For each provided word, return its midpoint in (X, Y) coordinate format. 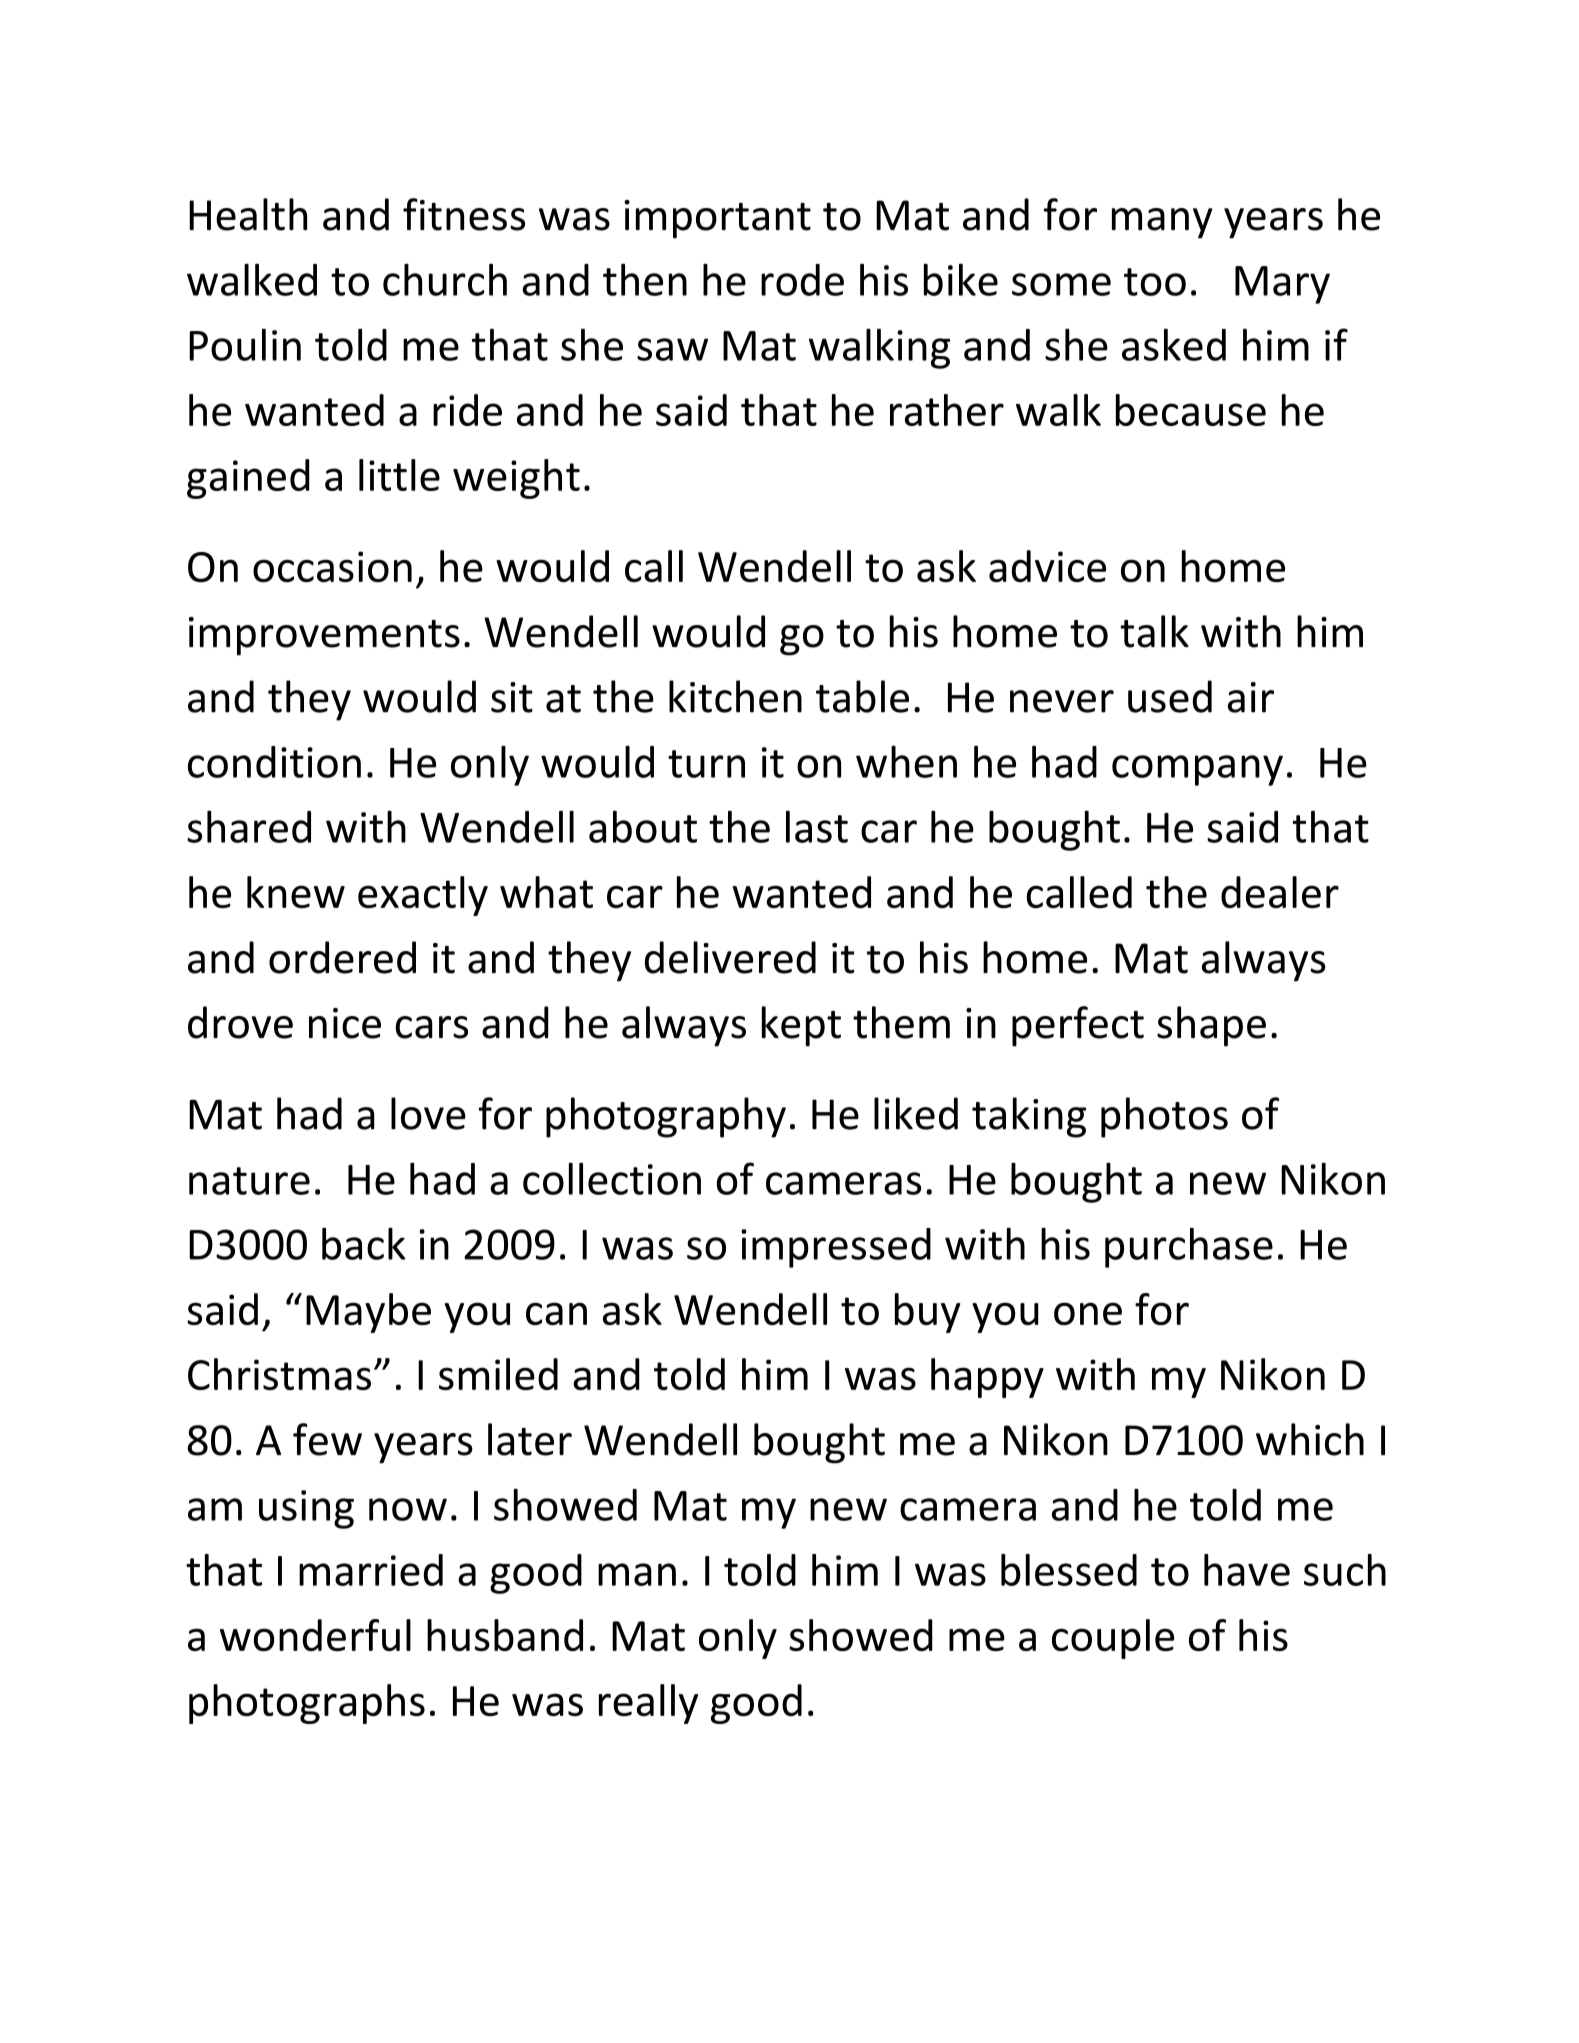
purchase (1189, 1247)
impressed (836, 1248)
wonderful (315, 1635)
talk (1154, 631)
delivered (730, 957)
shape (1211, 1026)
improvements (324, 636)
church (445, 279)
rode (802, 280)
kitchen (735, 696)
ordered (342, 957)
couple (1113, 1639)
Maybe (368, 1313)
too (1155, 282)
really (648, 1704)
